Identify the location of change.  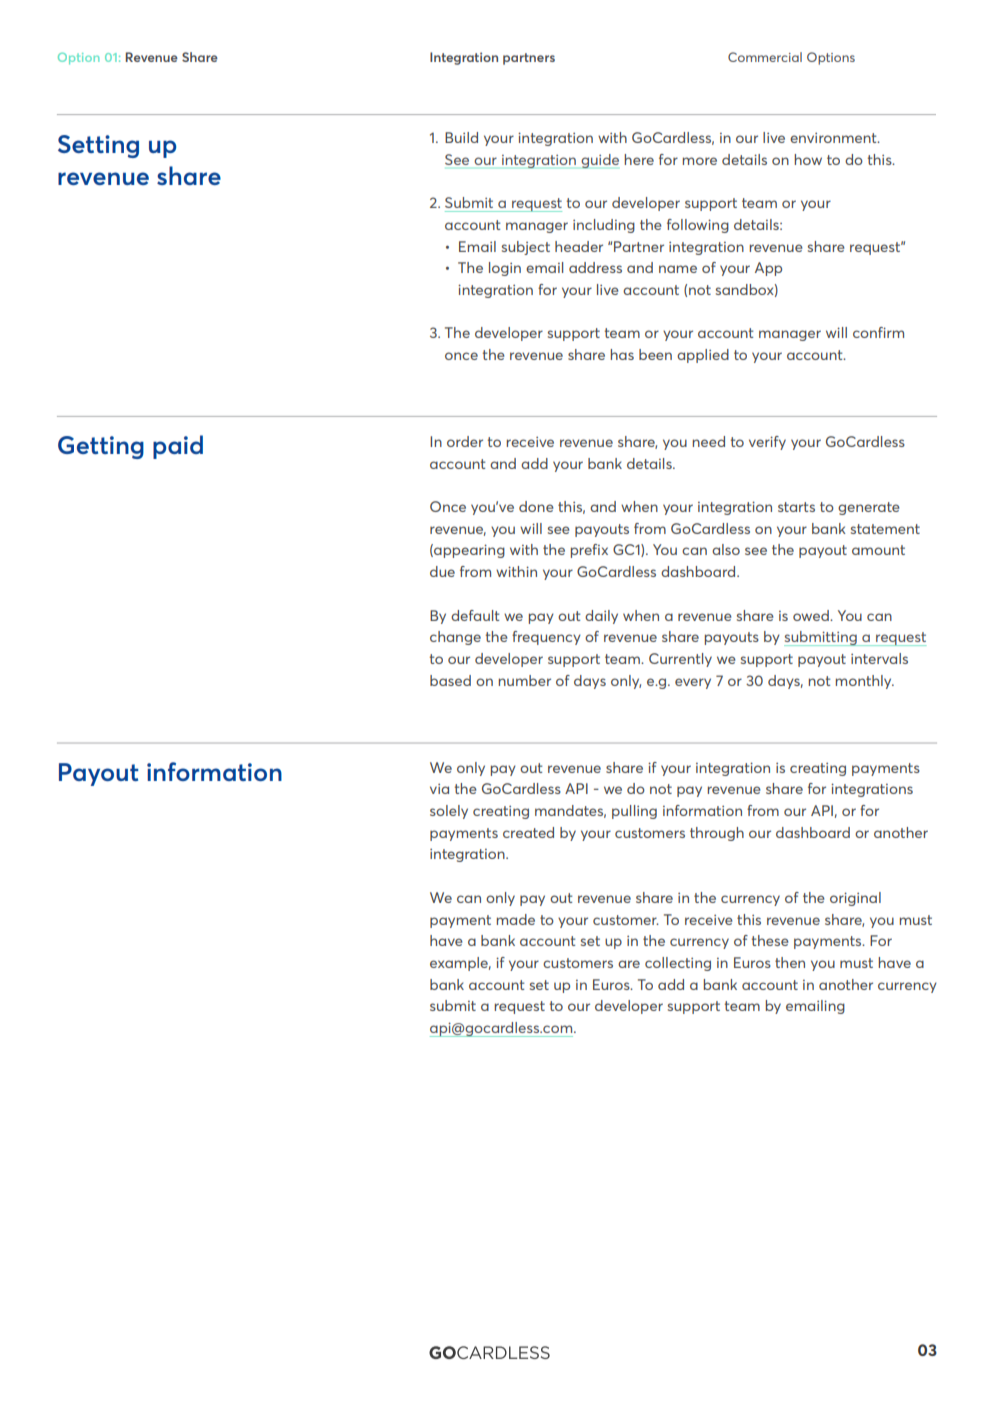
(455, 638).
